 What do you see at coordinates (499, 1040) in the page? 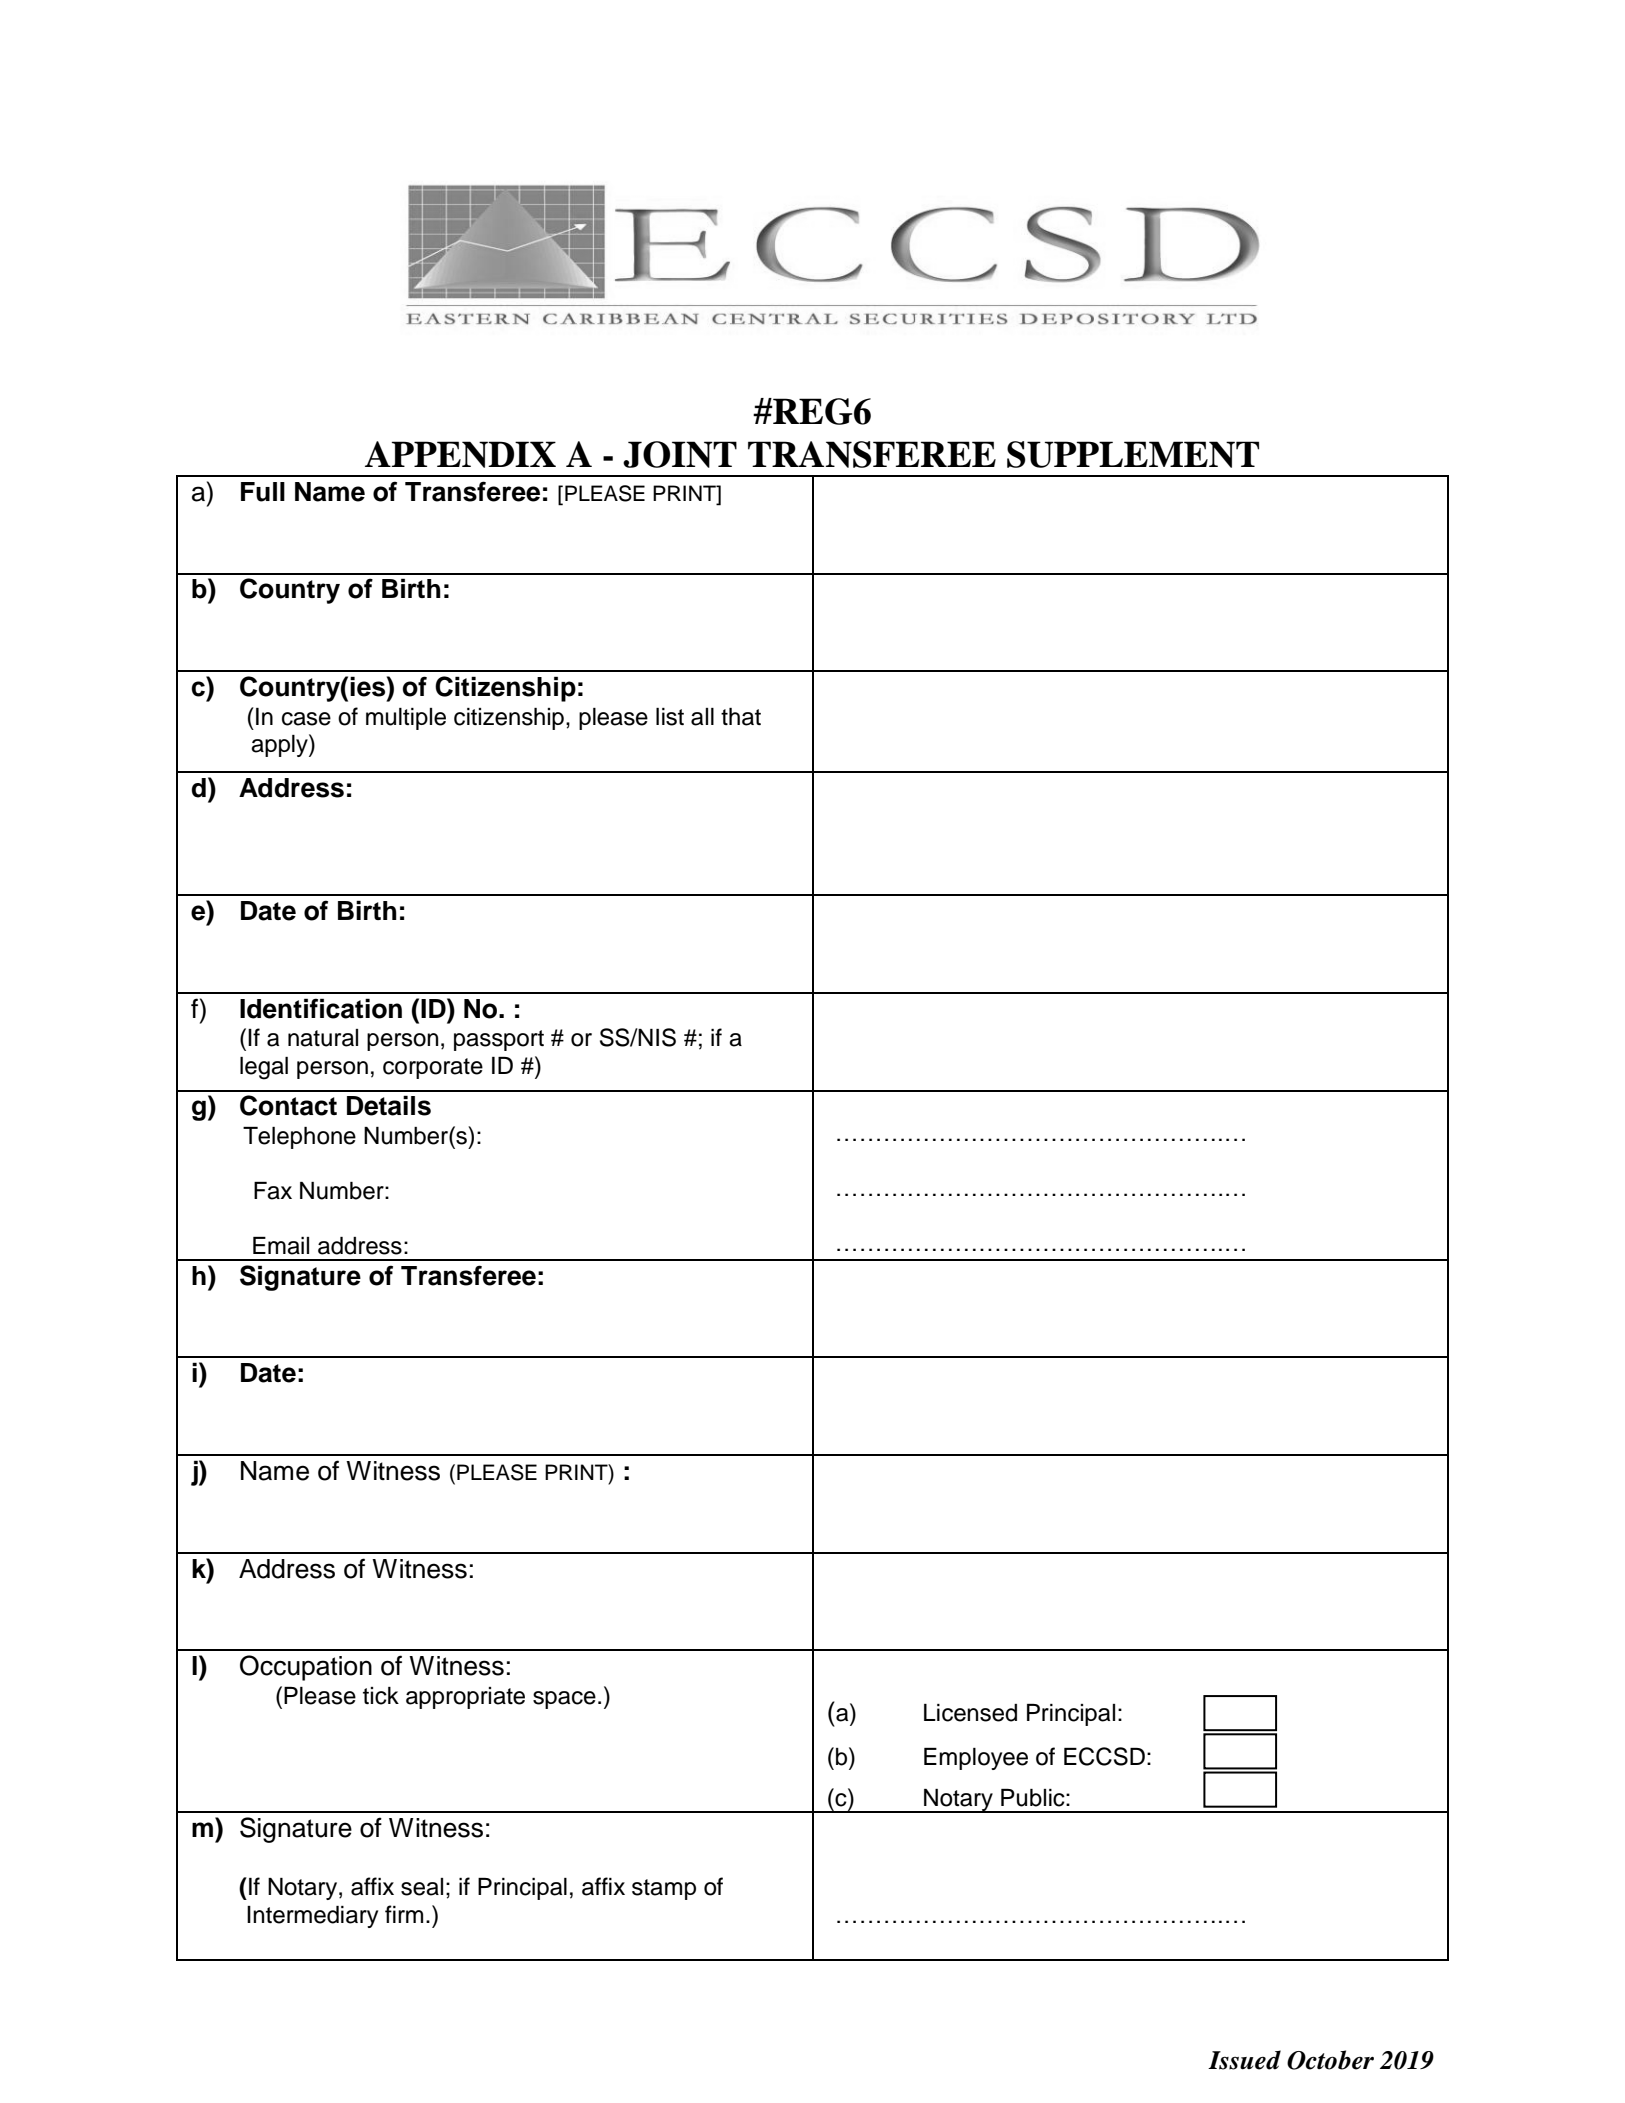
I see `passport` at bounding box center [499, 1040].
